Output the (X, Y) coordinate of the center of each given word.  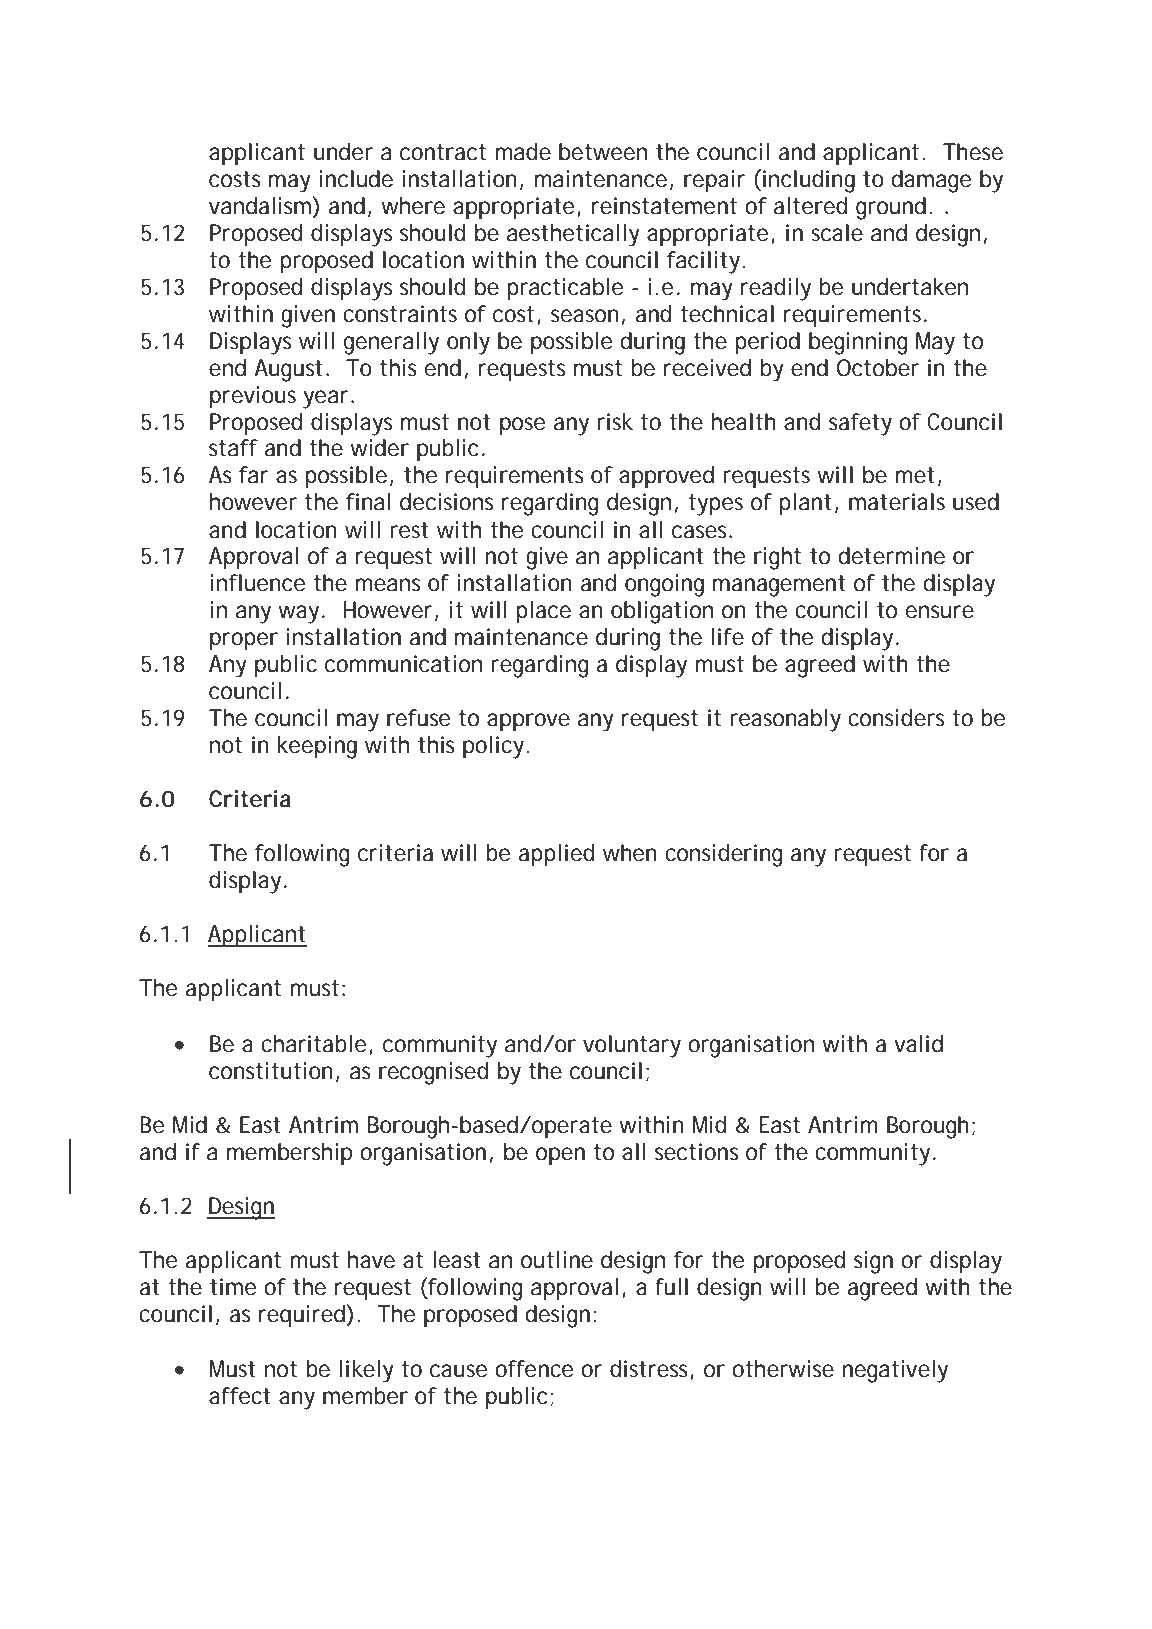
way (298, 614)
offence (534, 1369)
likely (367, 1371)
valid (918, 1044)
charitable (313, 1044)
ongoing (664, 585)
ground (891, 208)
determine (892, 556)
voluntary (632, 1046)
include (356, 179)
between (603, 152)
